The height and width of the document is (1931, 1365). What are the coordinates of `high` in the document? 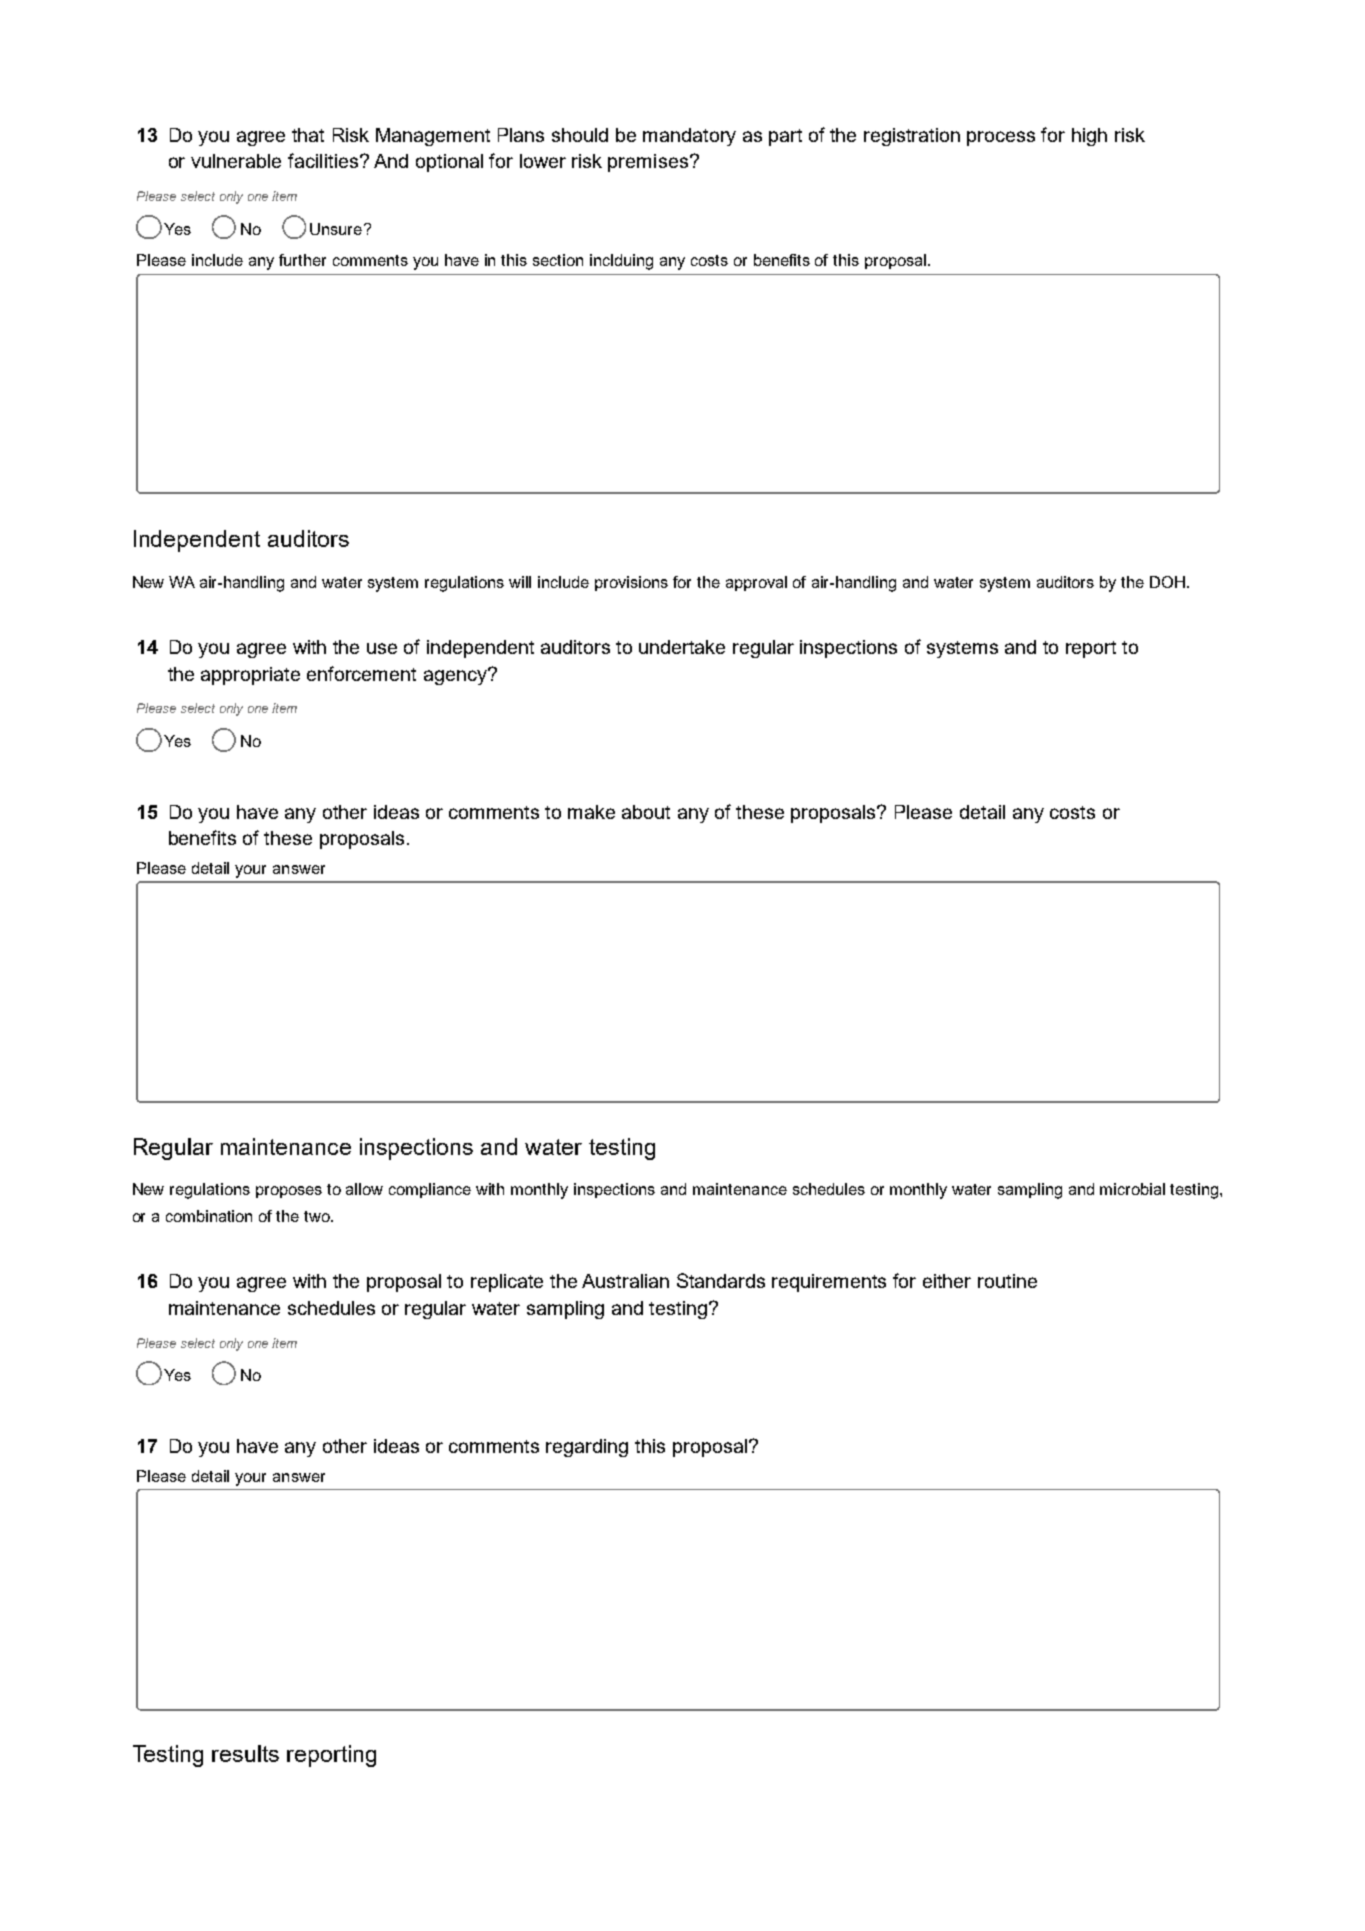 It's located at (1089, 137).
